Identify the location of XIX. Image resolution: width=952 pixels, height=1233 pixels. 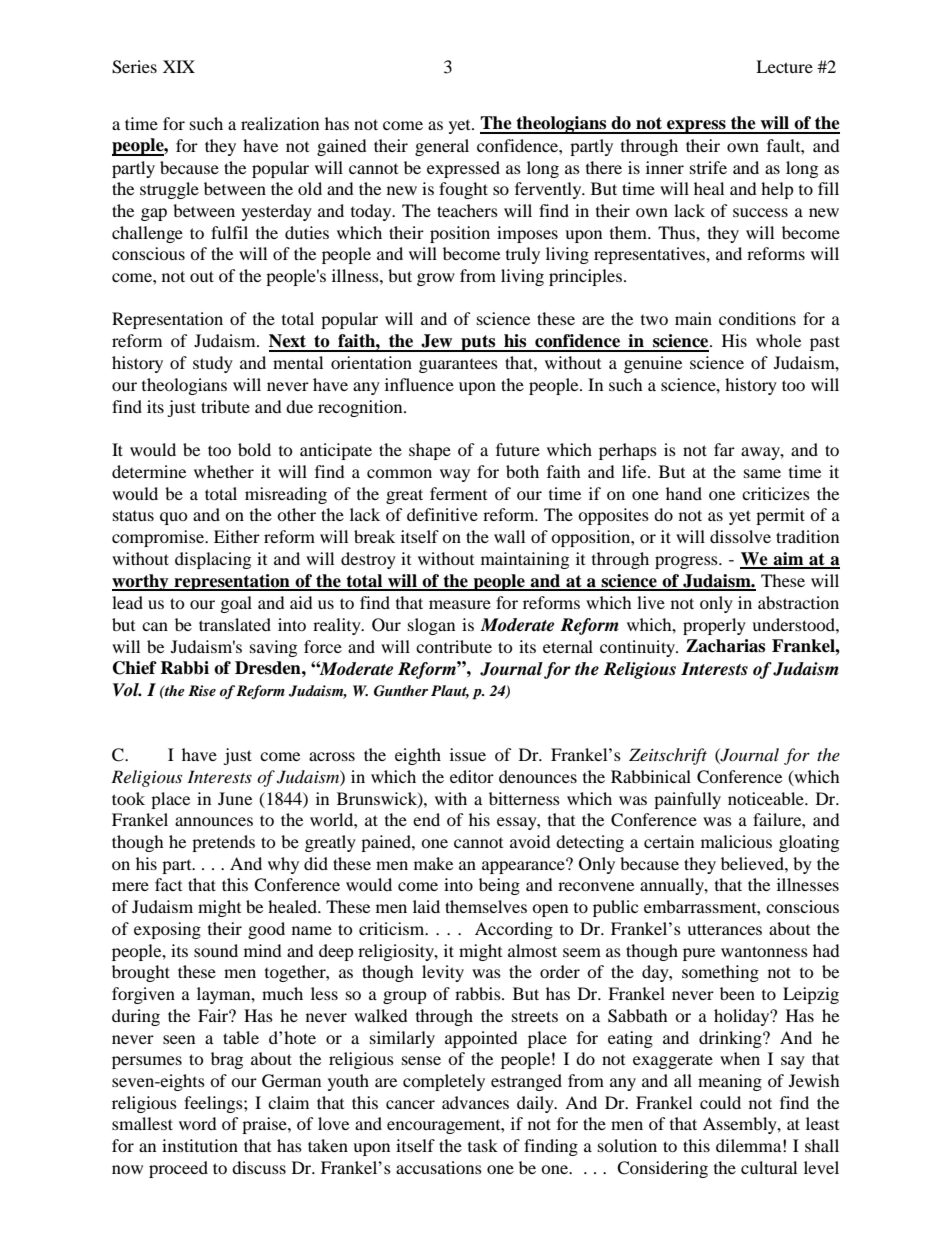
(179, 66).
